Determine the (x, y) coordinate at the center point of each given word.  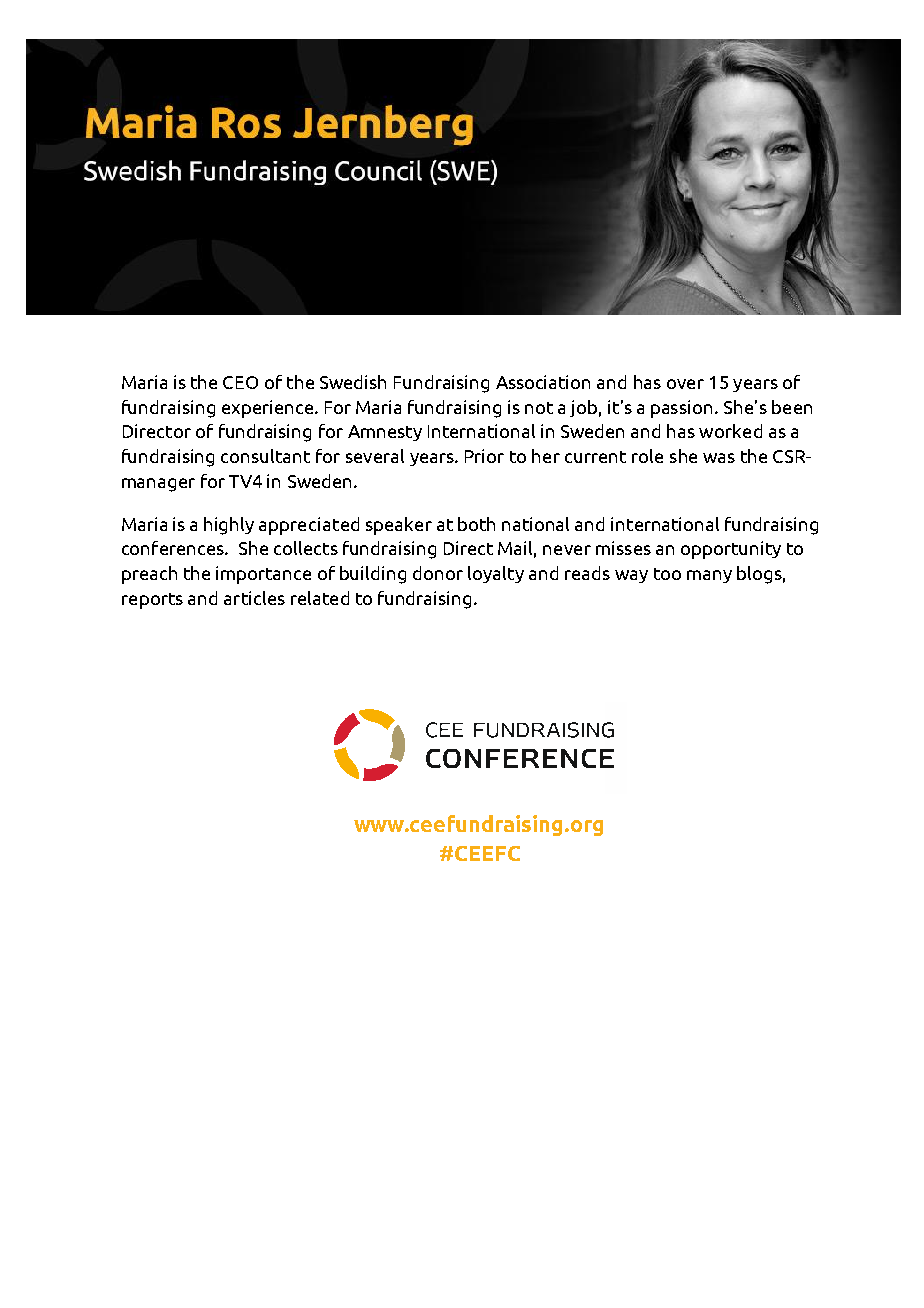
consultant (265, 456)
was (719, 458)
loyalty (496, 574)
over (685, 384)
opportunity (731, 550)
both (476, 524)
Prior (484, 456)
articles (254, 598)
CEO (240, 382)
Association (543, 382)
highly (229, 526)
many (709, 576)
